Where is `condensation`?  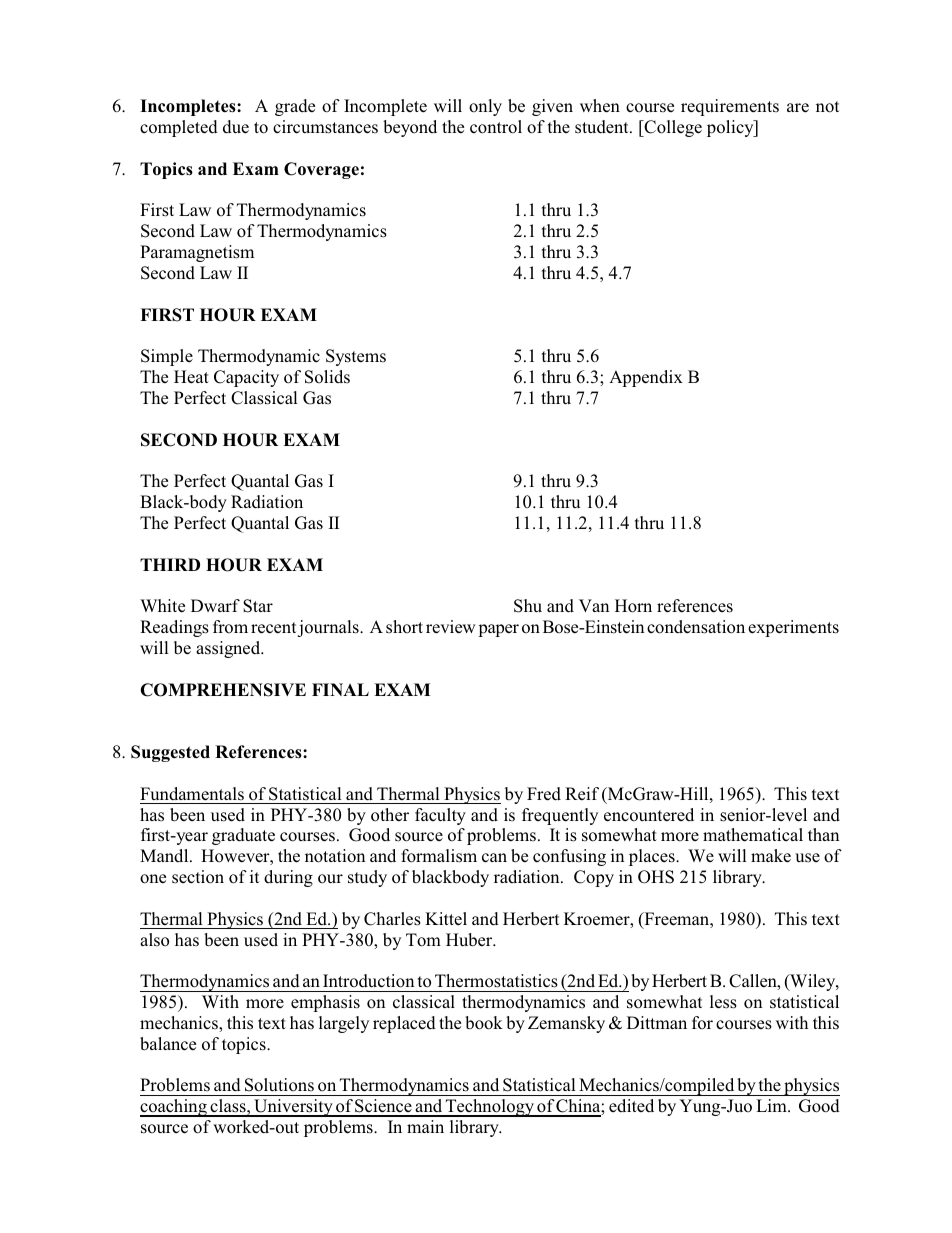
condensation is located at coordinates (696, 627).
